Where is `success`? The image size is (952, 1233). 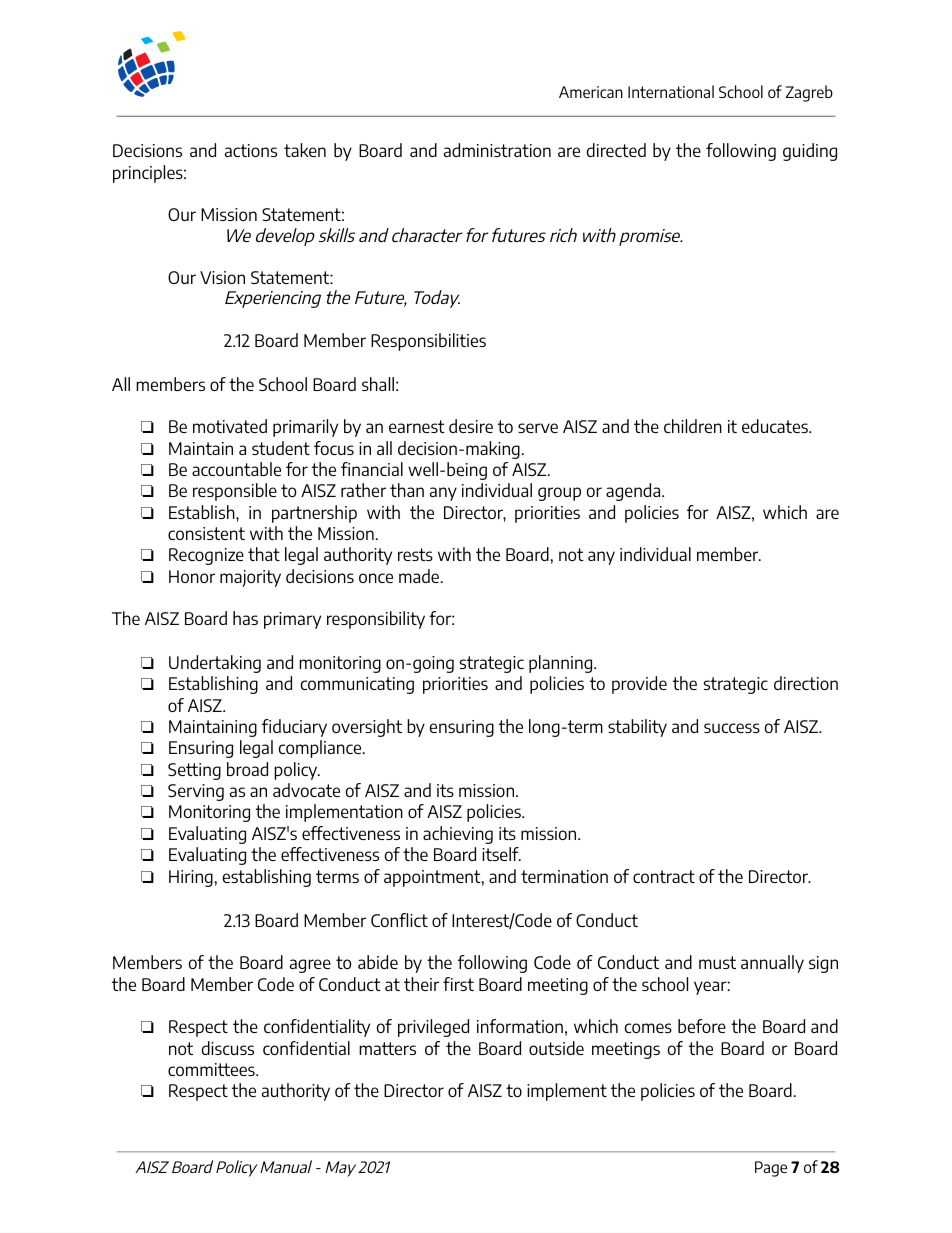
success is located at coordinates (732, 728).
